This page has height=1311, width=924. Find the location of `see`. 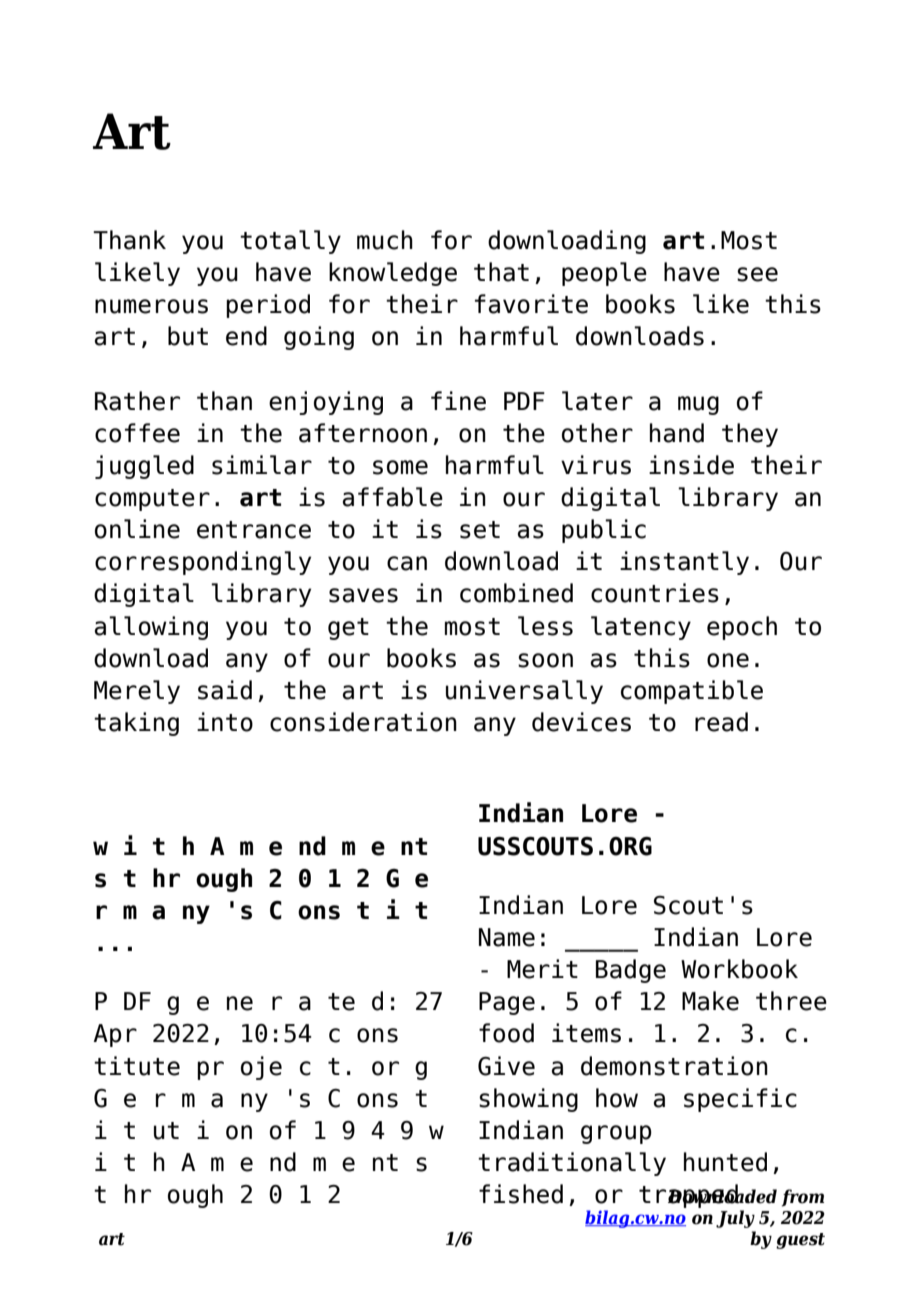

see is located at coordinates (757, 274).
